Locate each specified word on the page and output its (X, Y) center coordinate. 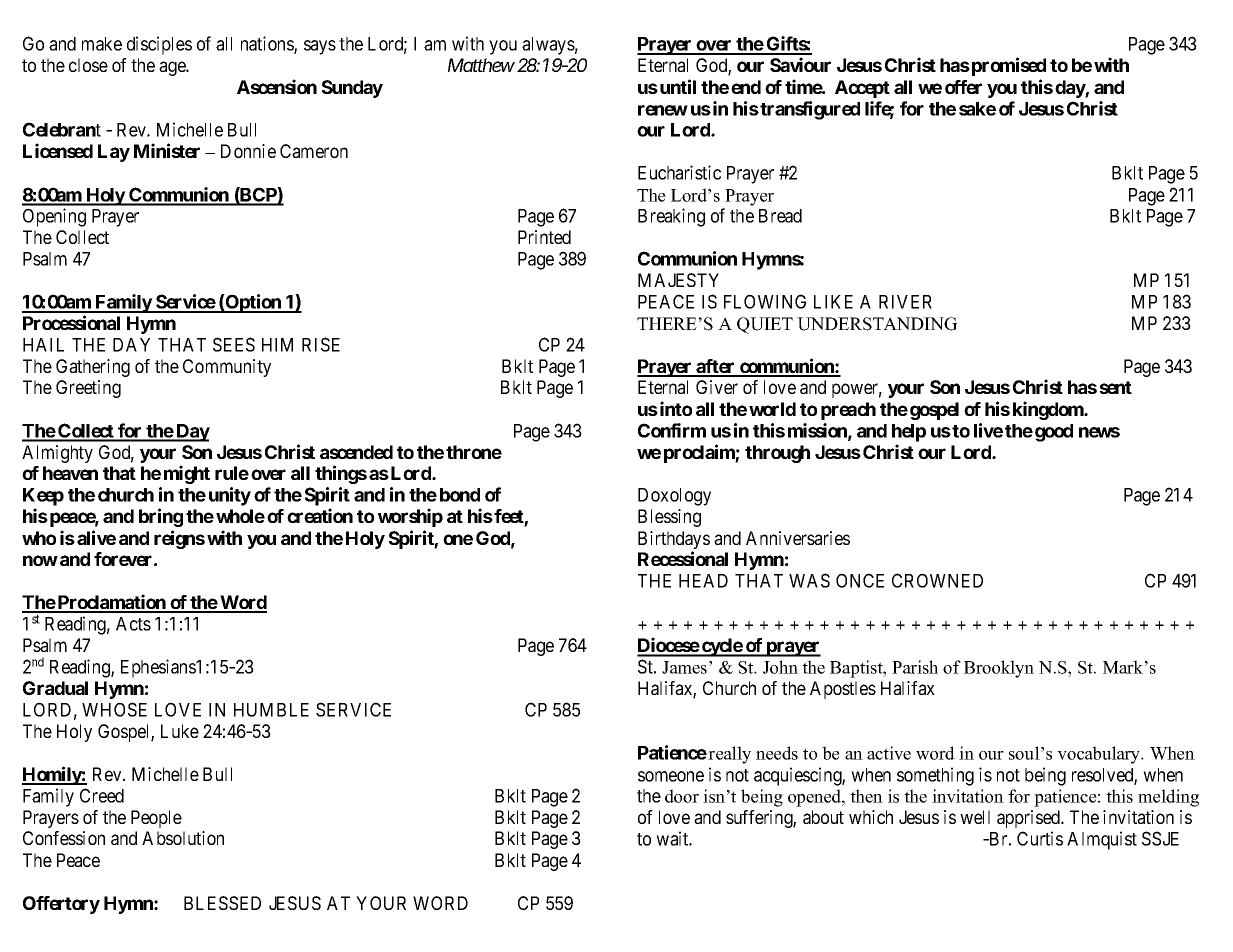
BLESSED (222, 903)
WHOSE (114, 709)
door (682, 796)
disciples (159, 45)
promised (1007, 66)
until (678, 86)
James (684, 667)
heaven (70, 473)
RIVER (905, 302)
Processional (71, 322)
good (1054, 433)
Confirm (672, 430)
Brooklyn (999, 669)
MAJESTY (678, 280)
